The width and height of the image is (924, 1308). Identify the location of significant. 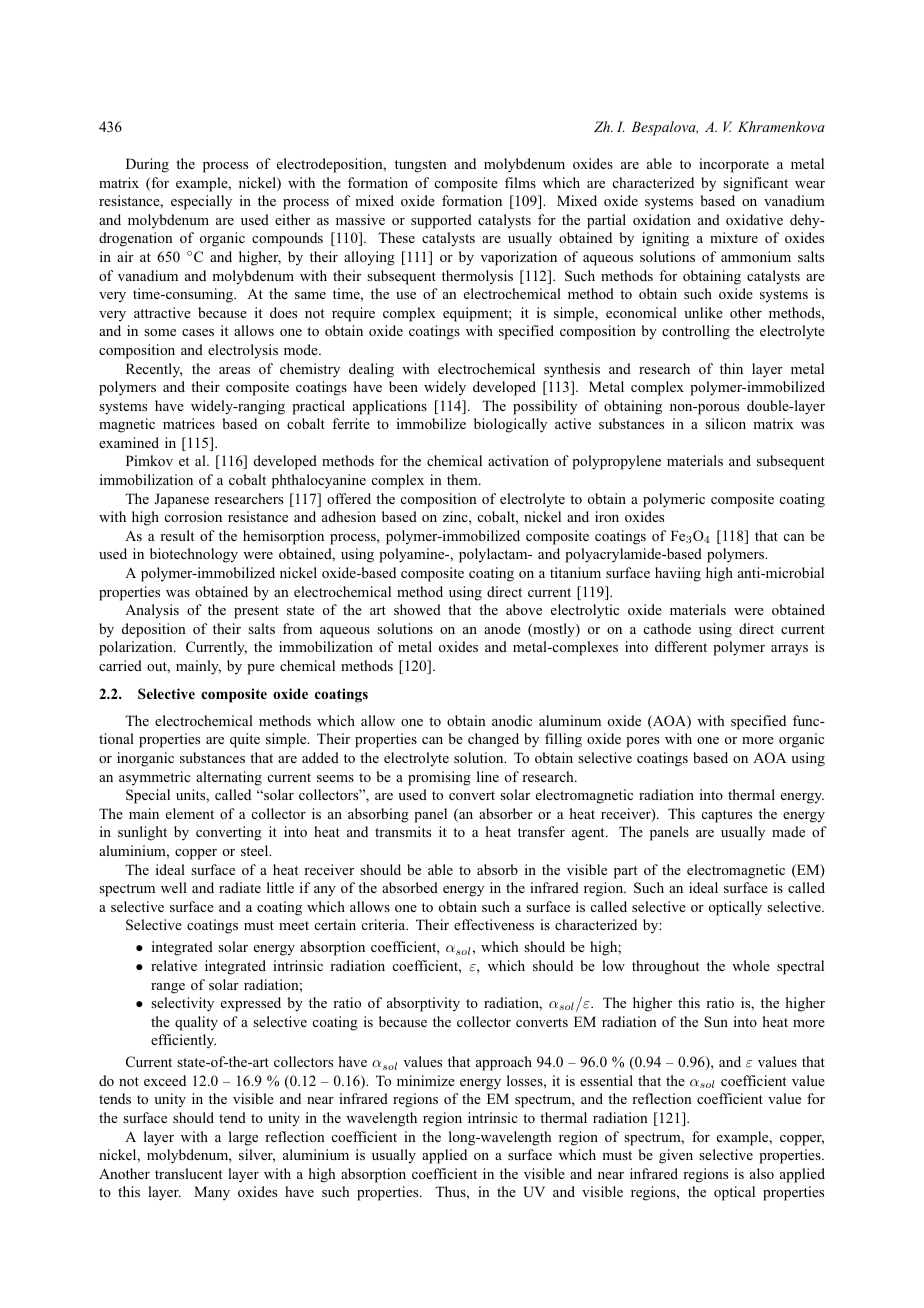
(755, 184).
